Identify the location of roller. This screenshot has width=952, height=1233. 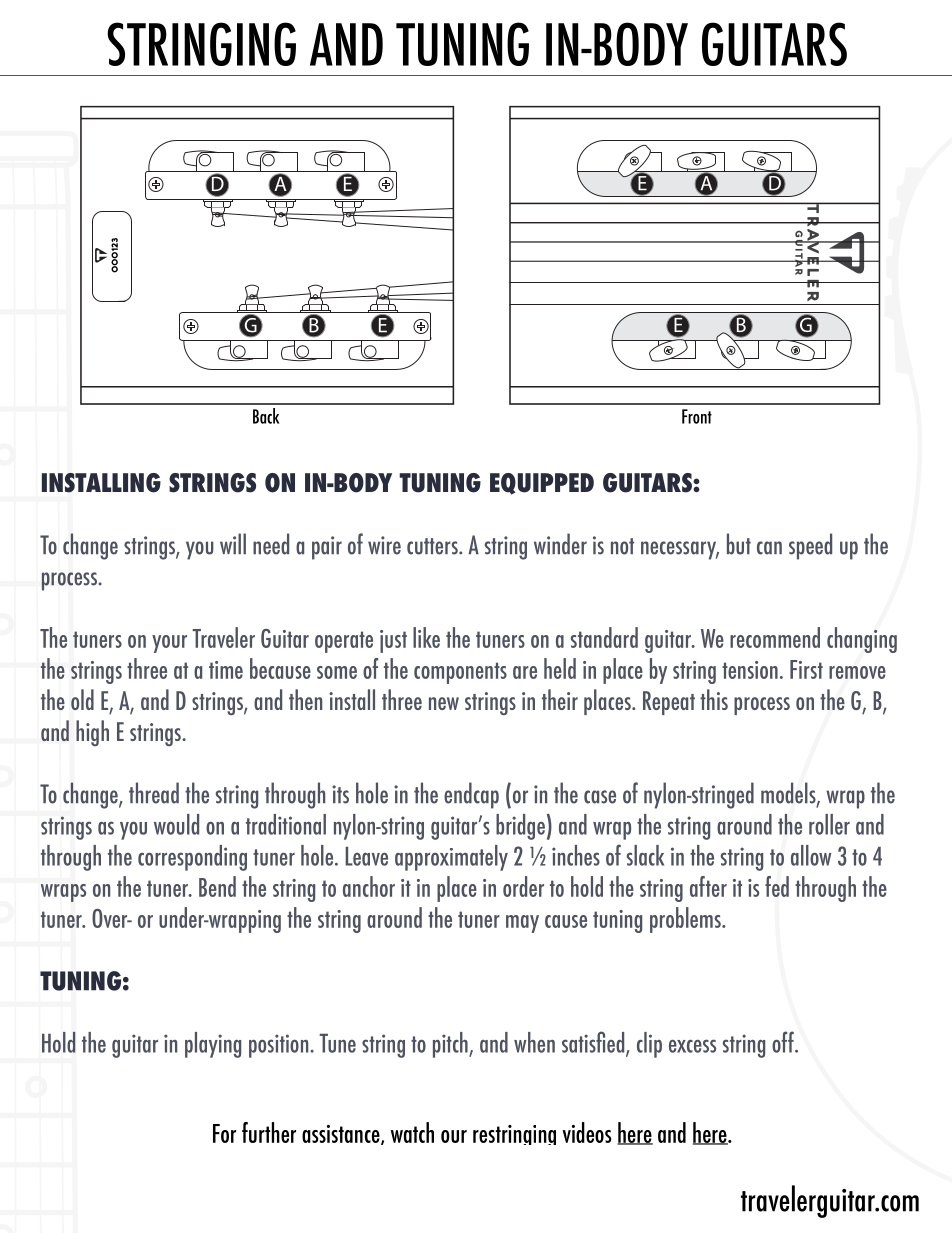
(829, 824).
